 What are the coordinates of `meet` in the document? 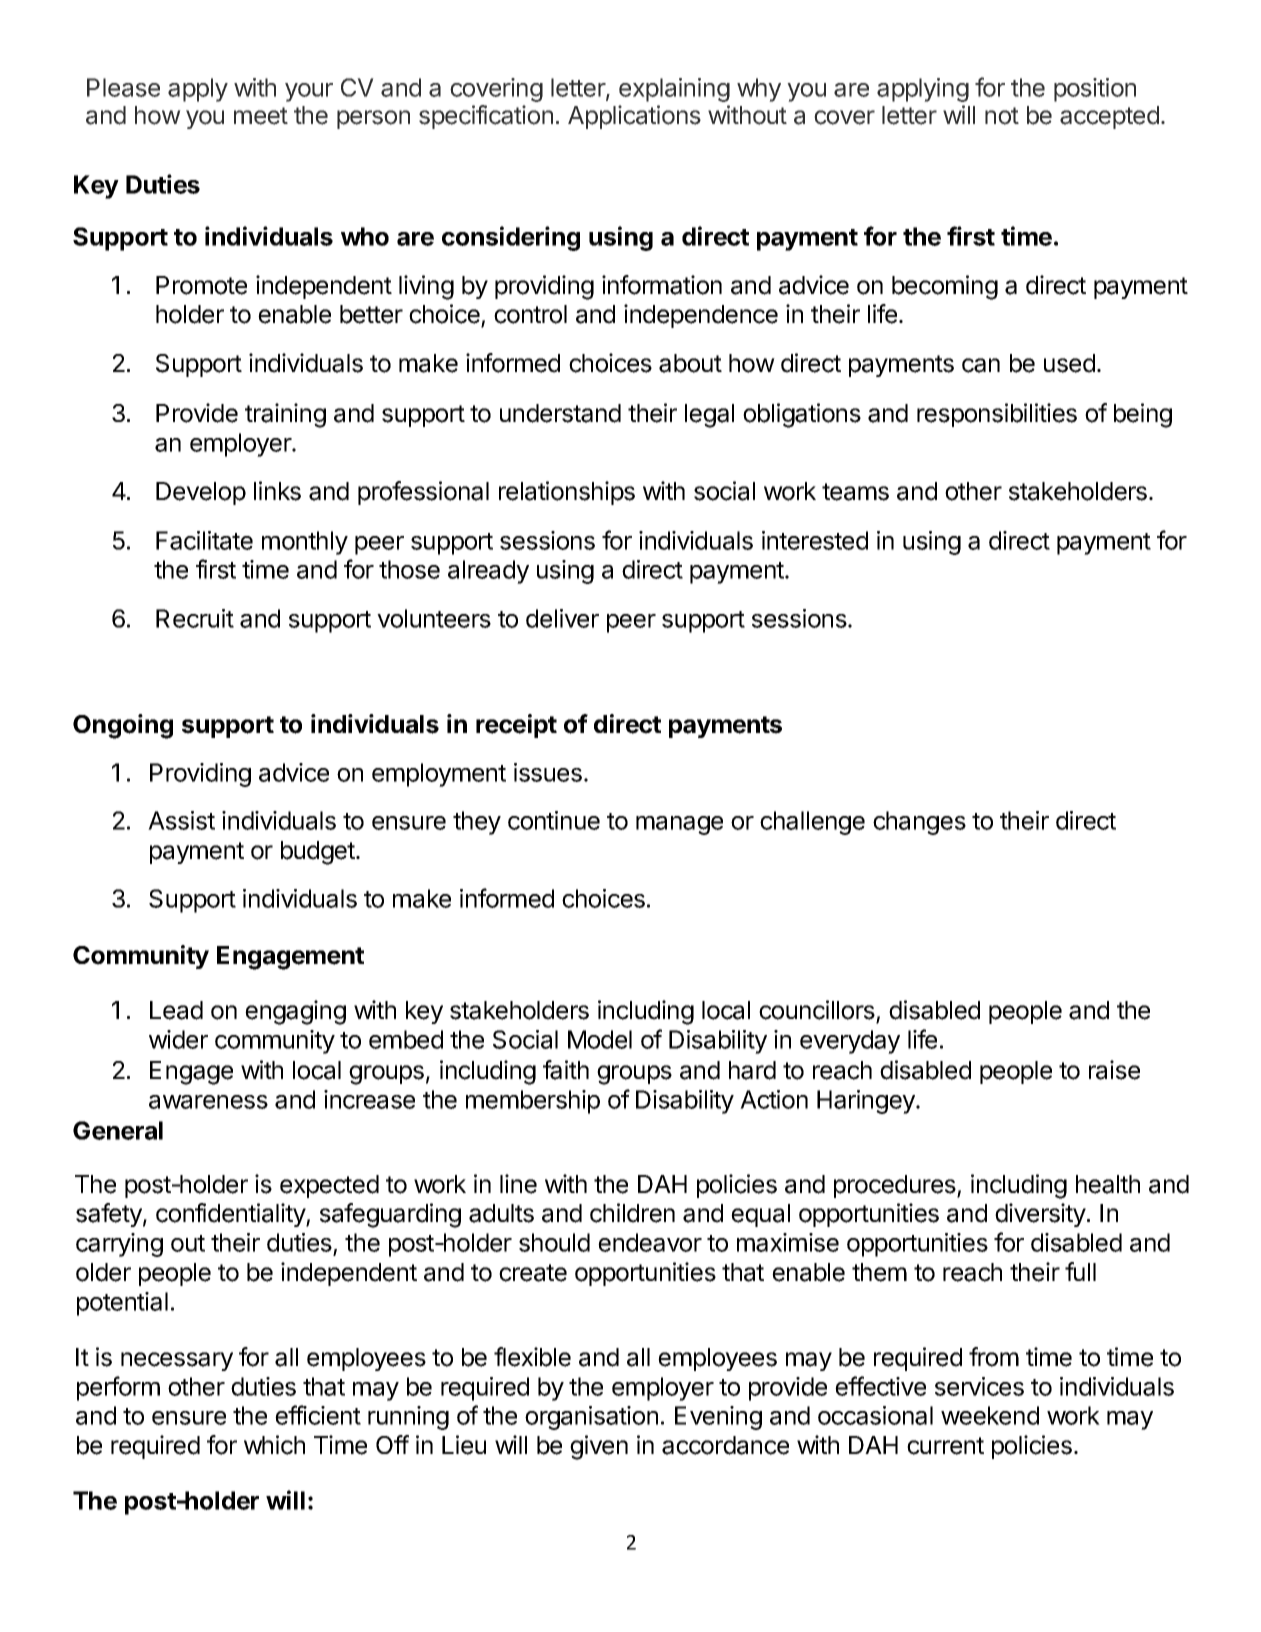 It's located at (261, 116).
